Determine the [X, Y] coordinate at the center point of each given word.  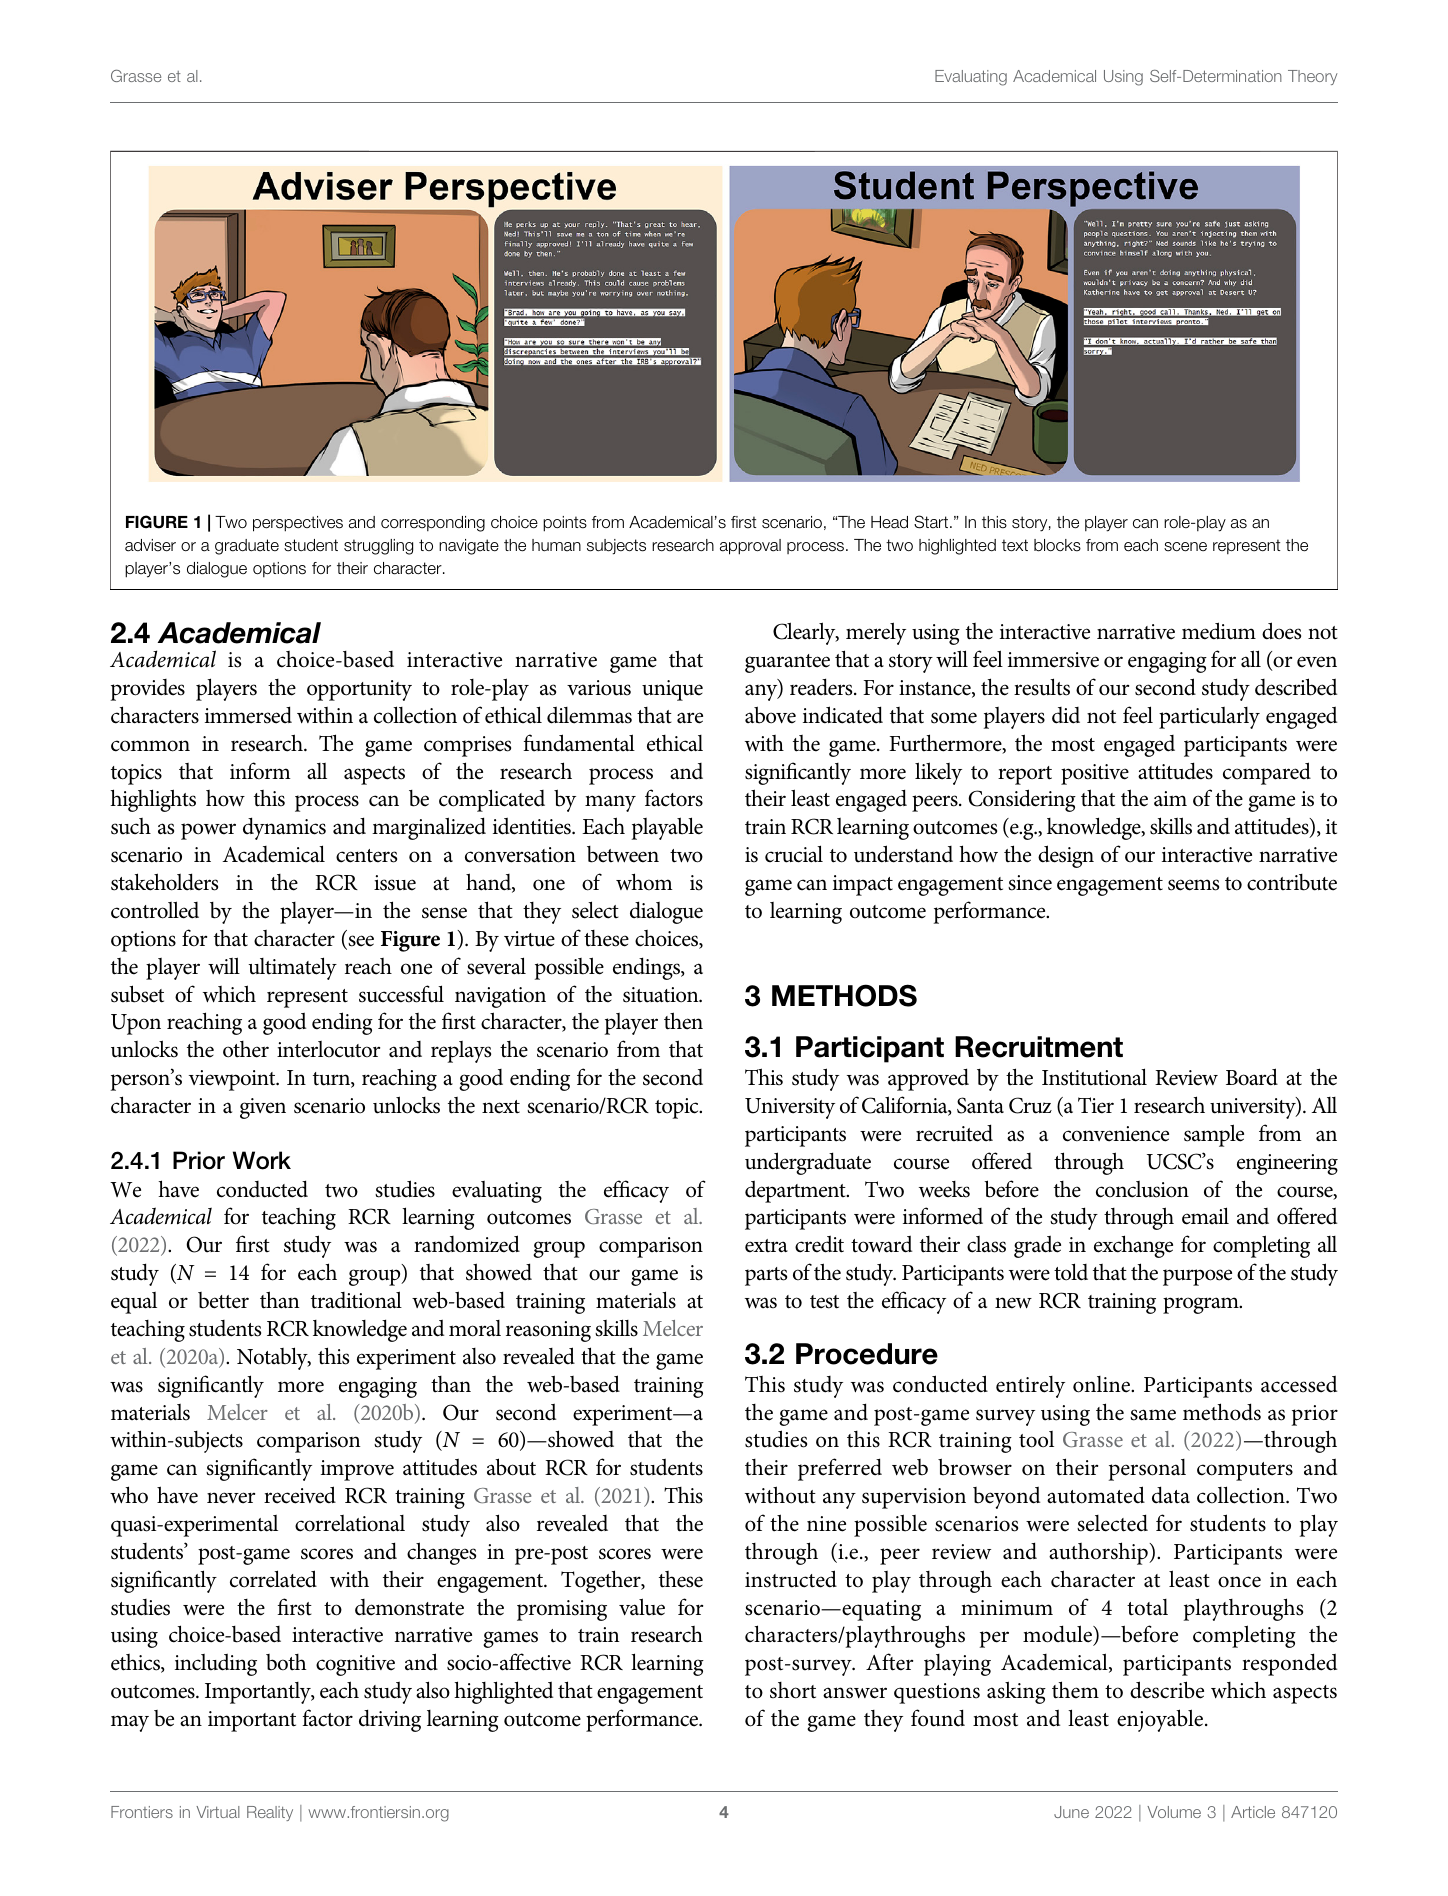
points [565, 524]
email [1205, 1216]
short [793, 1690]
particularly [1209, 718]
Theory [1312, 77]
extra [766, 1246]
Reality [270, 1813]
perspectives [298, 524]
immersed [248, 715]
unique [672, 690]
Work [262, 1160]
